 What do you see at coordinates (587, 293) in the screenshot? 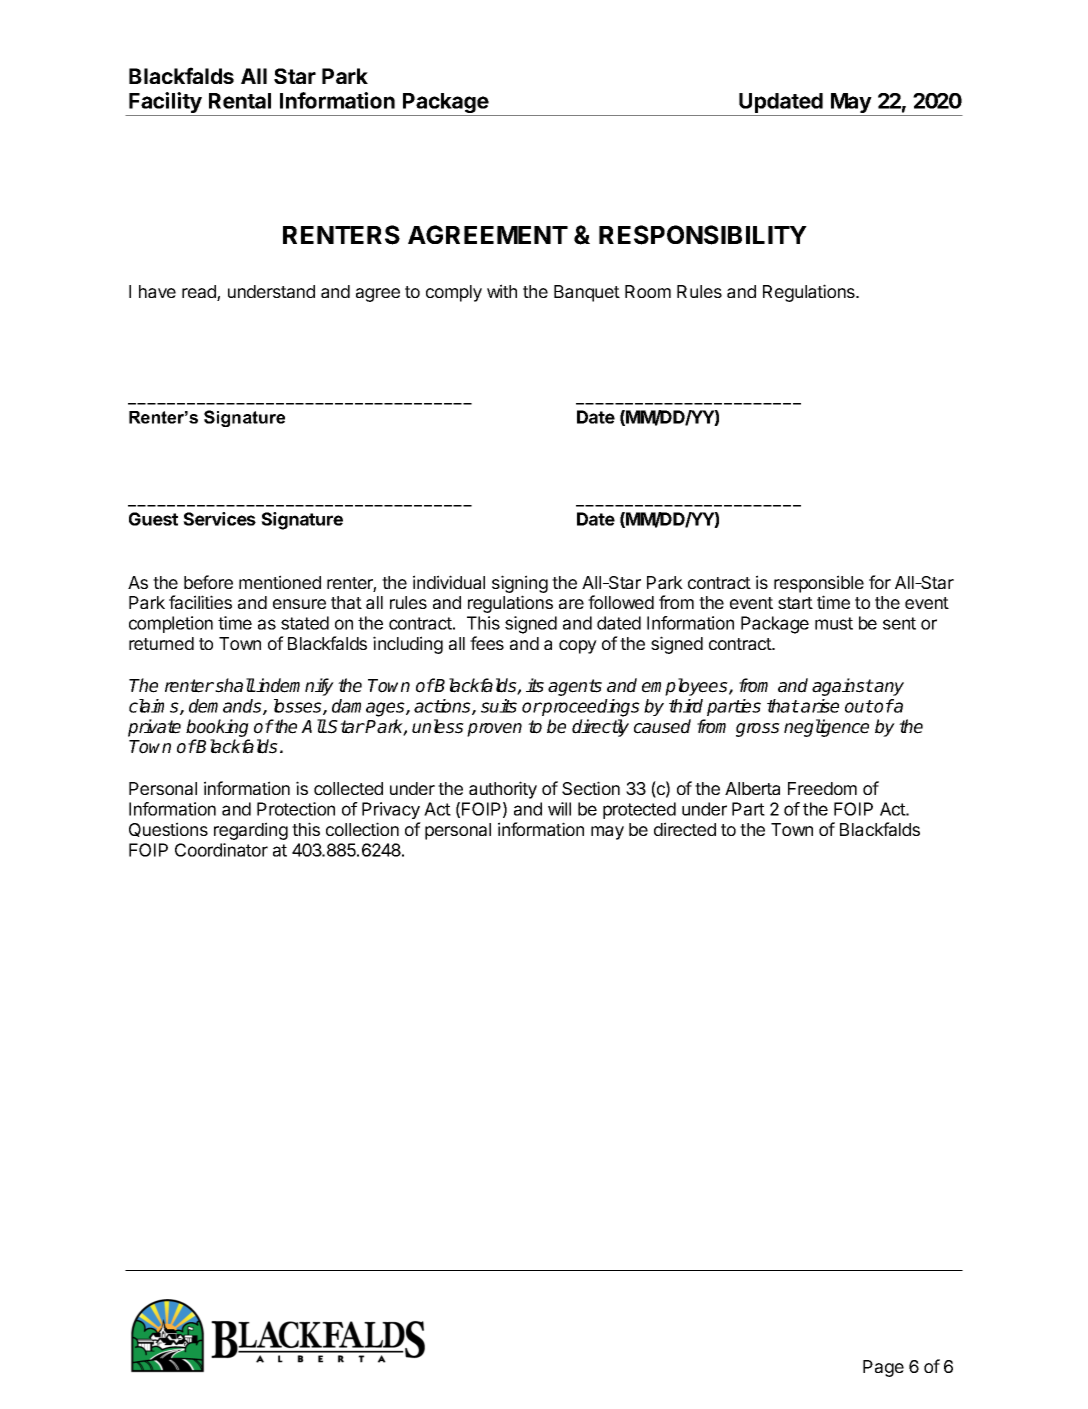
I see `Banquet` at bounding box center [587, 293].
